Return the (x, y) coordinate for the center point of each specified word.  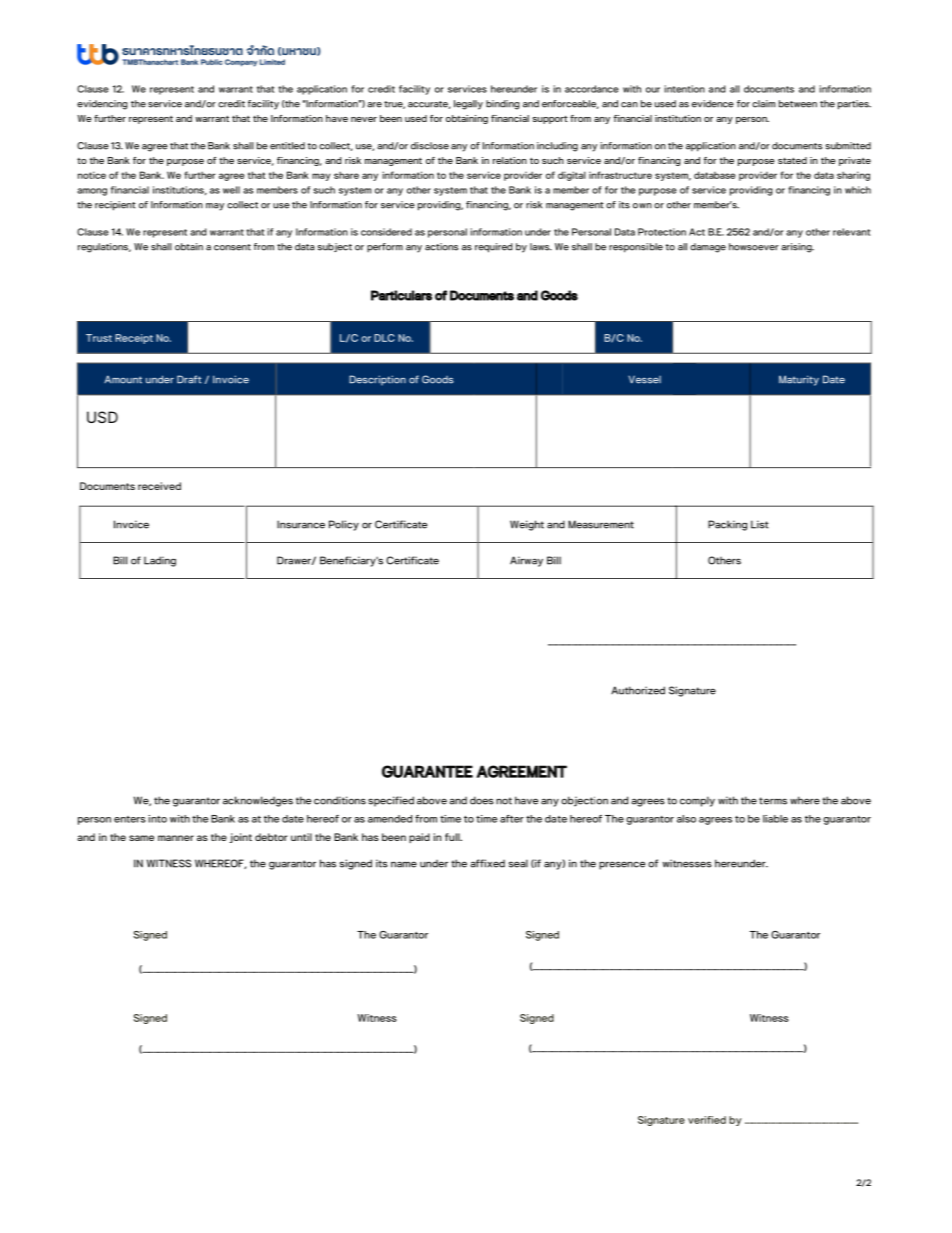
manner (176, 838)
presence (622, 865)
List (760, 524)
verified (707, 1120)
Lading (160, 561)
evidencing (102, 105)
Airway (526, 561)
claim (764, 104)
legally (468, 105)
